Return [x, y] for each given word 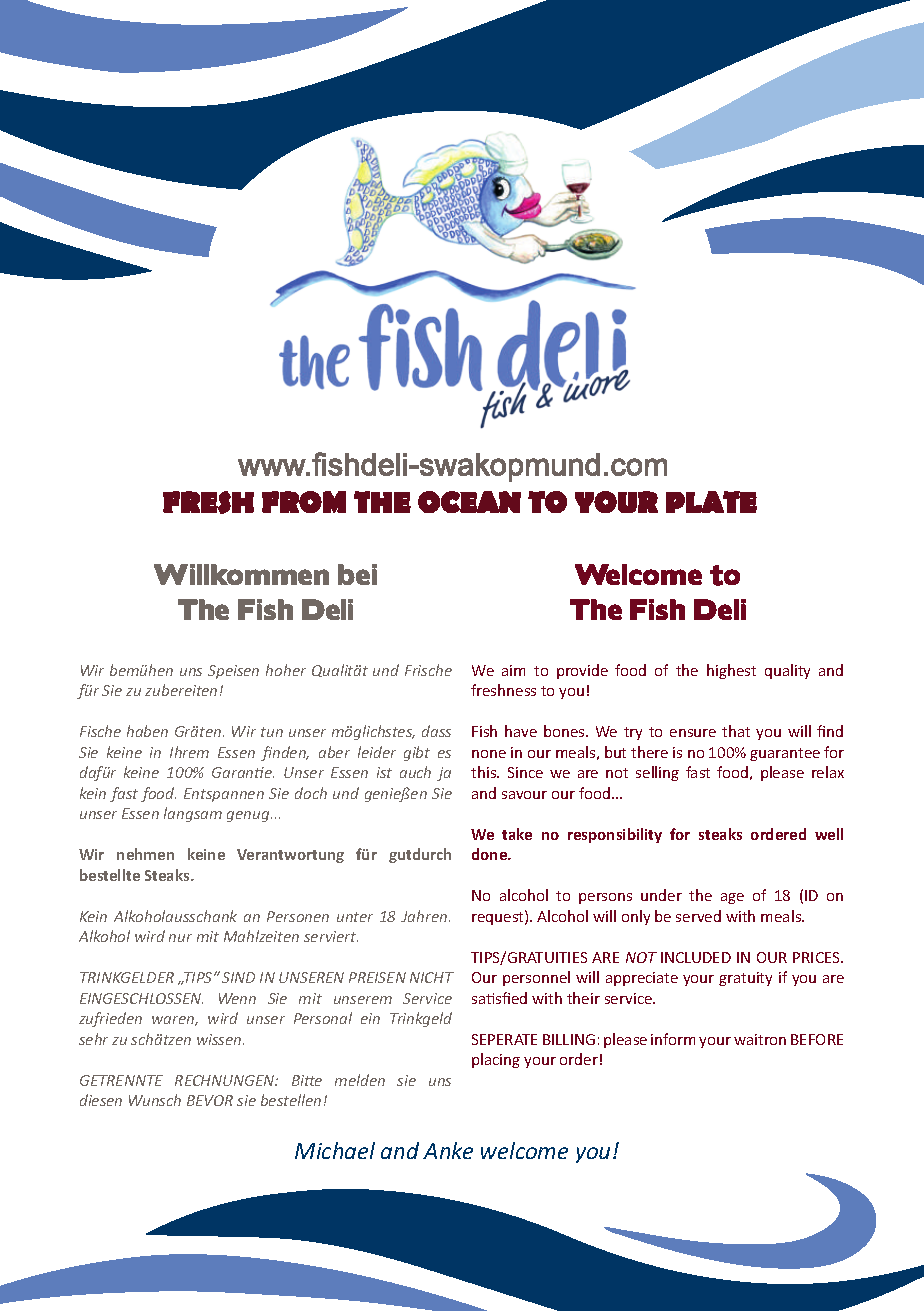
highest [731, 671]
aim [513, 670]
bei [357, 574]
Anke [448, 1150]
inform [673, 1039]
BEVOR [210, 1100]
